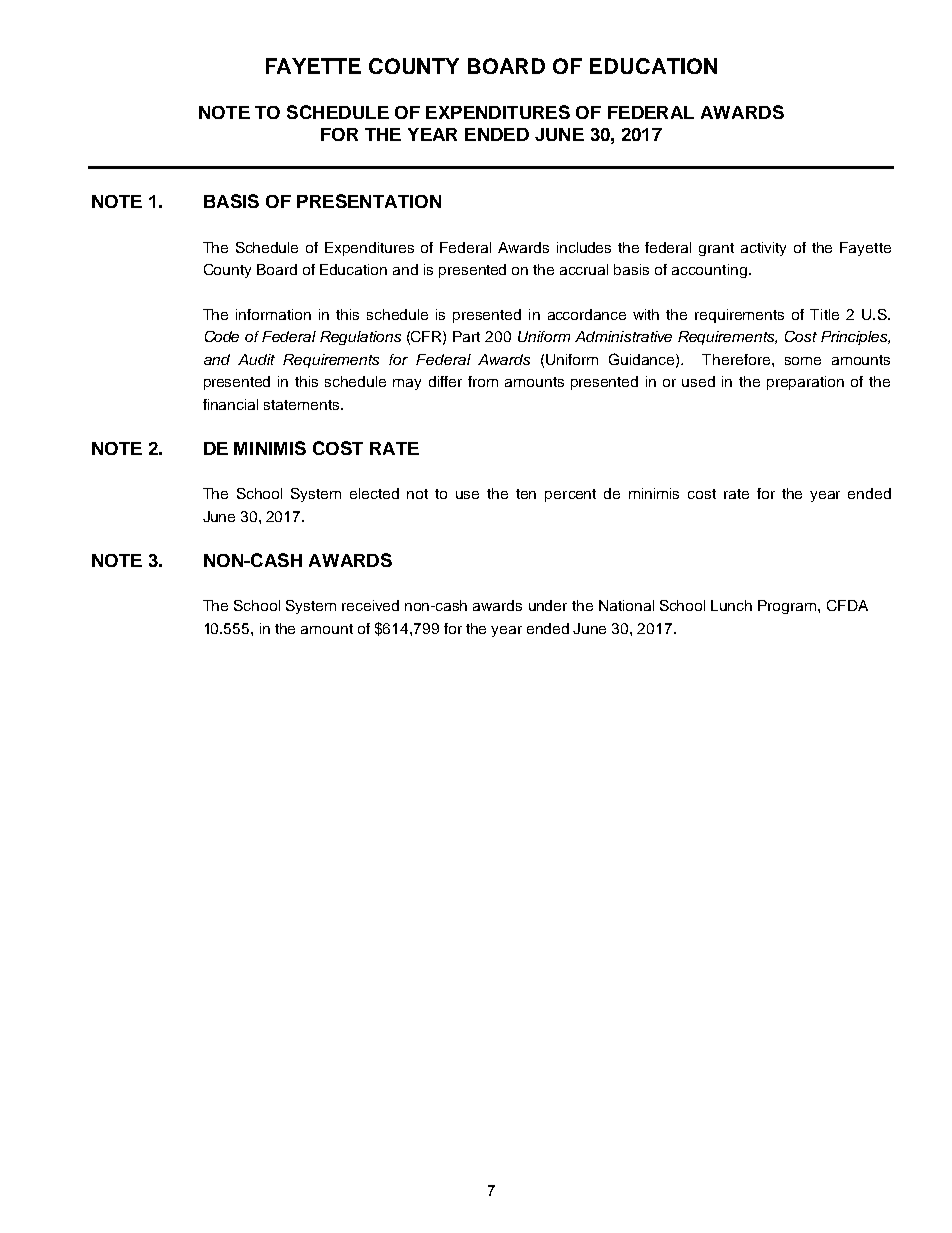  Describe the element at coordinates (548, 605) in the screenshot. I see `under` at that location.
